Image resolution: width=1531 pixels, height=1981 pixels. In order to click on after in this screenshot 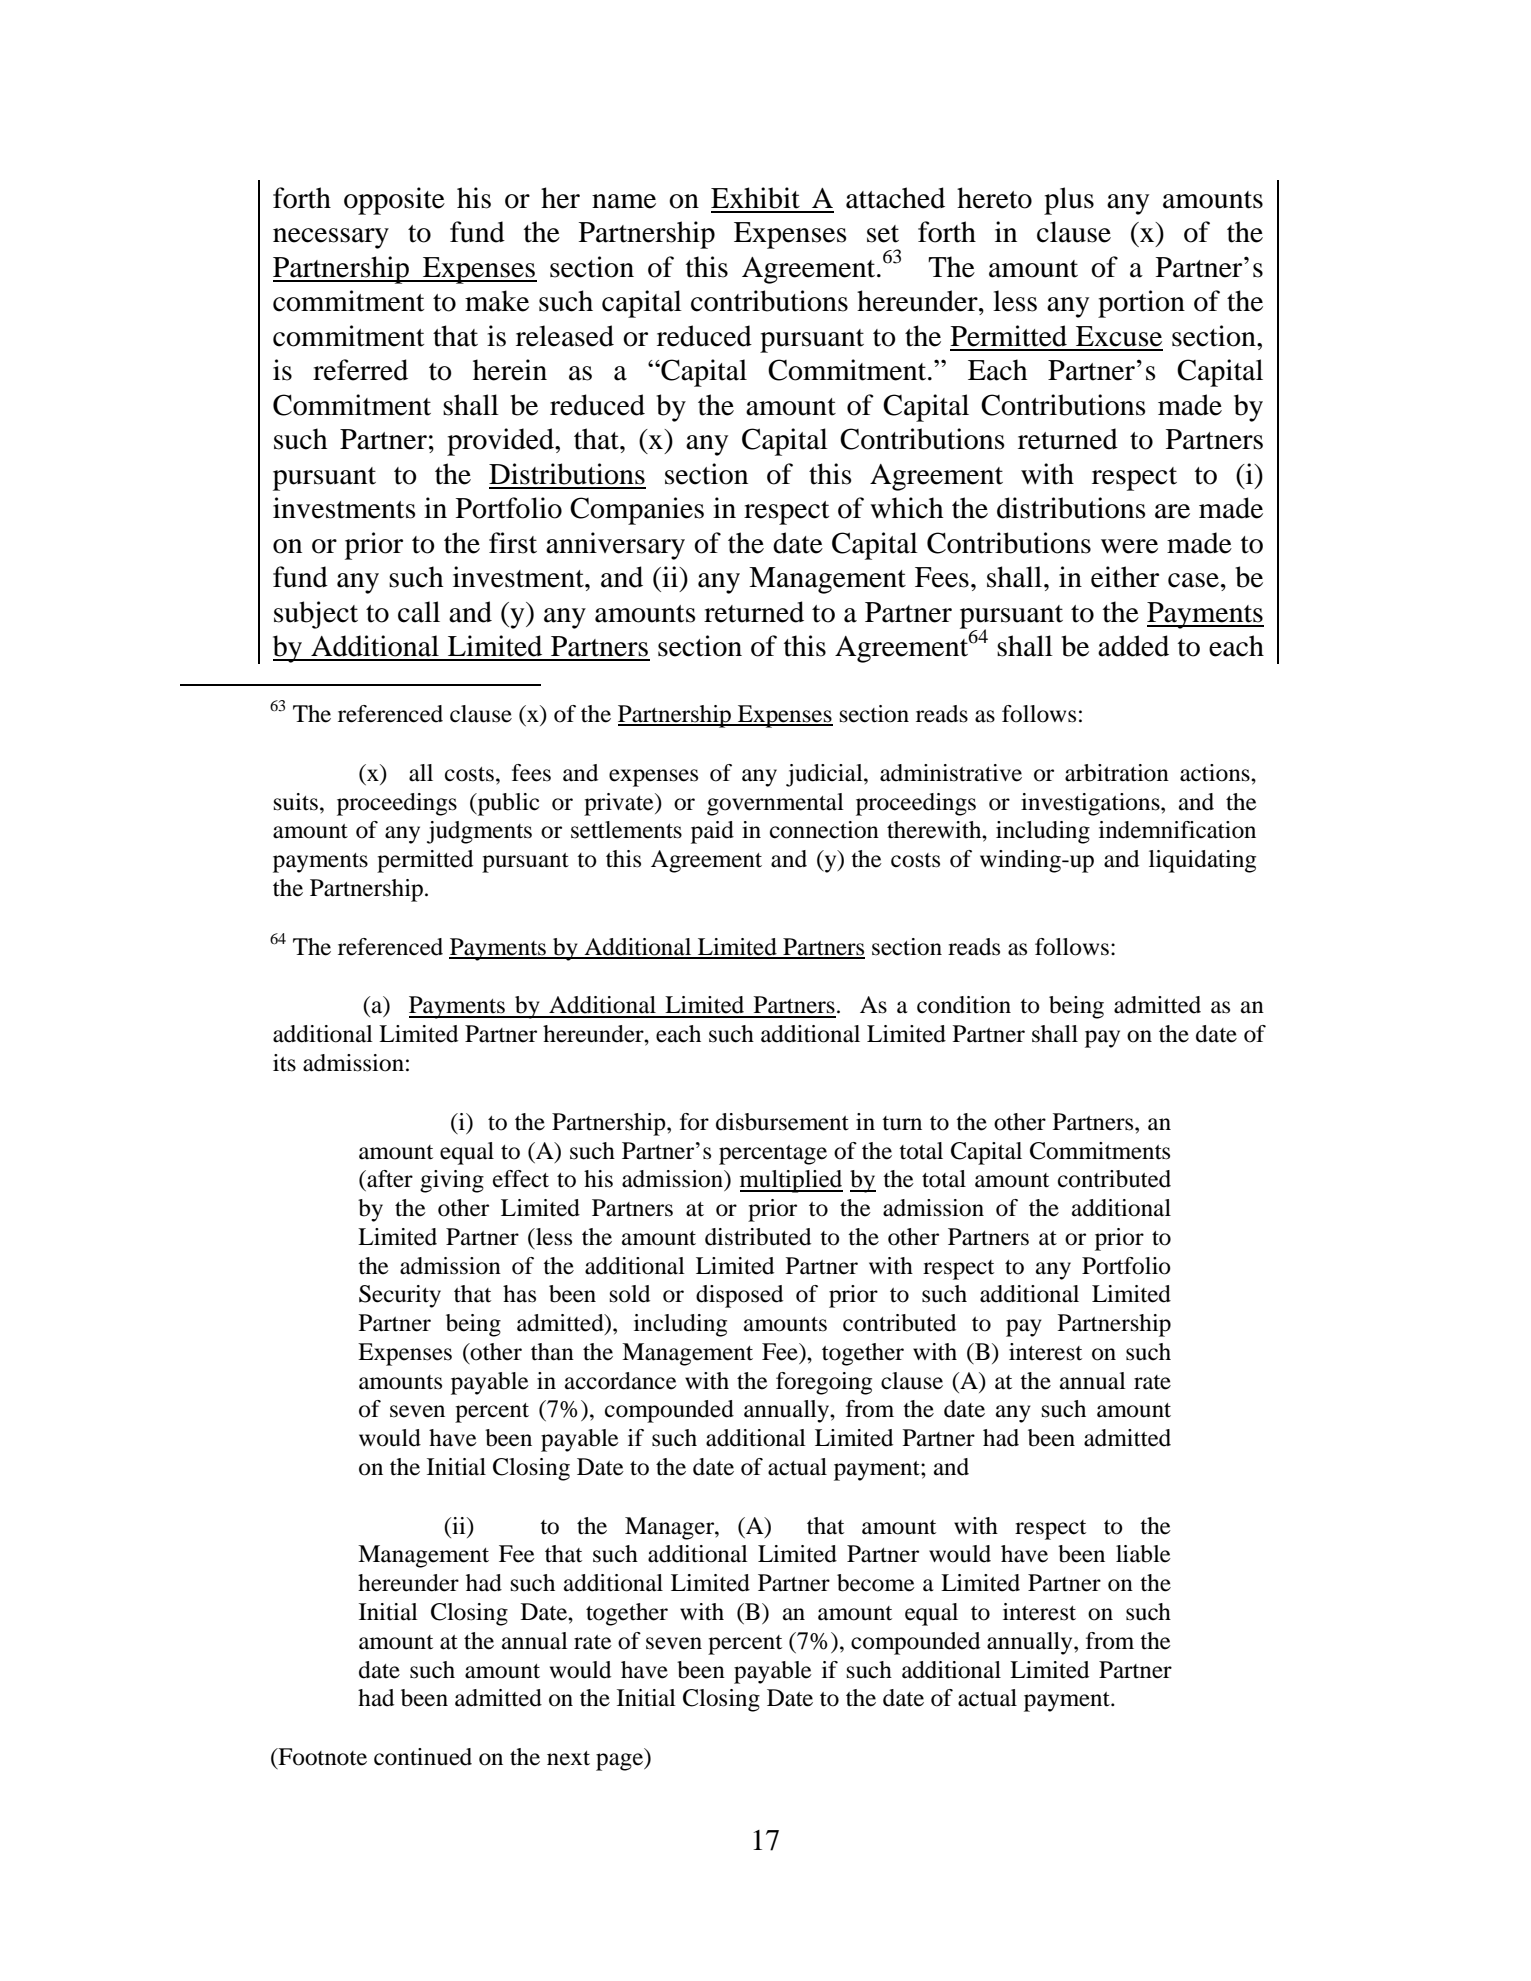, I will do `click(389, 1179)`.
